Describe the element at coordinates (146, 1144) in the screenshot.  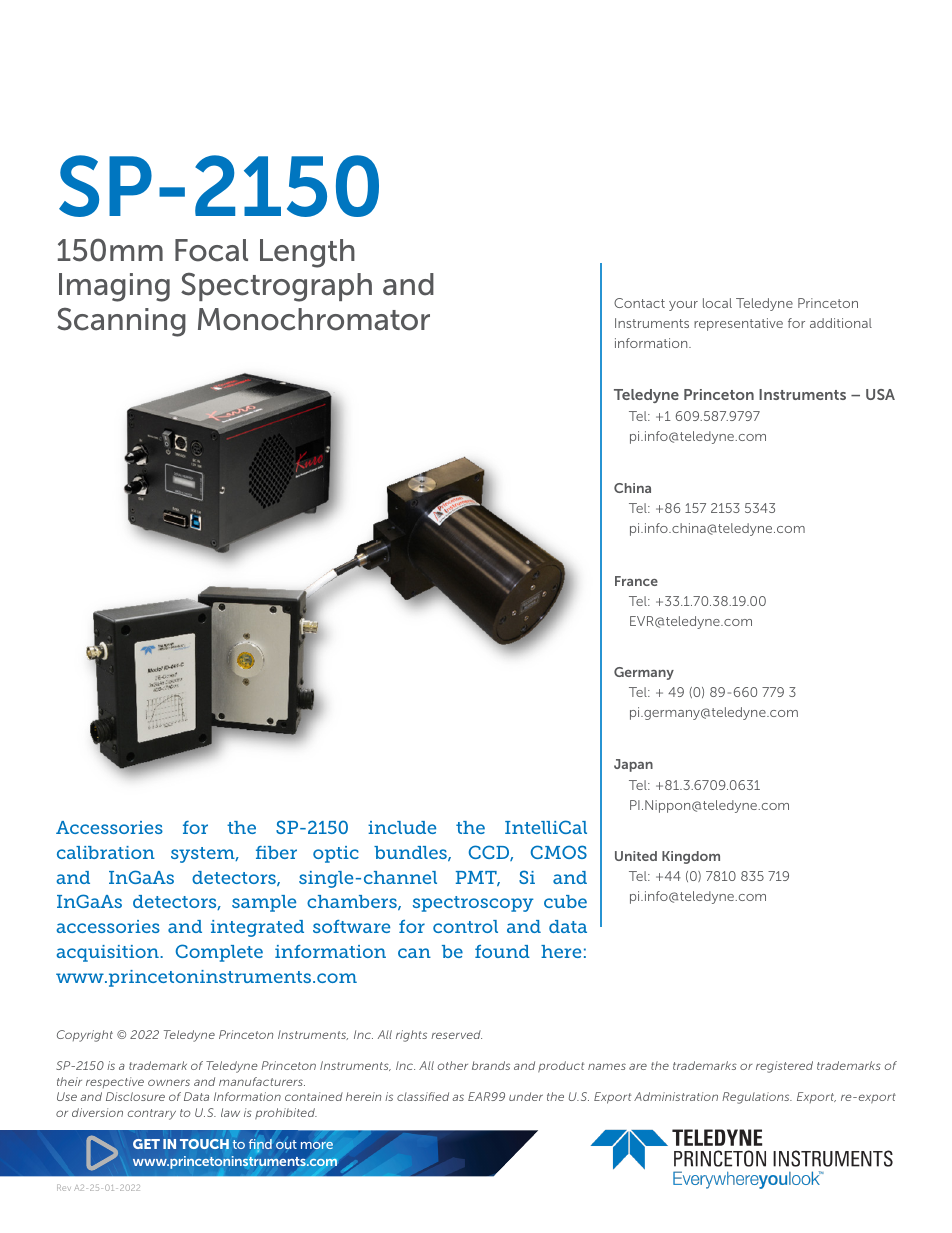
I see `GET` at that location.
